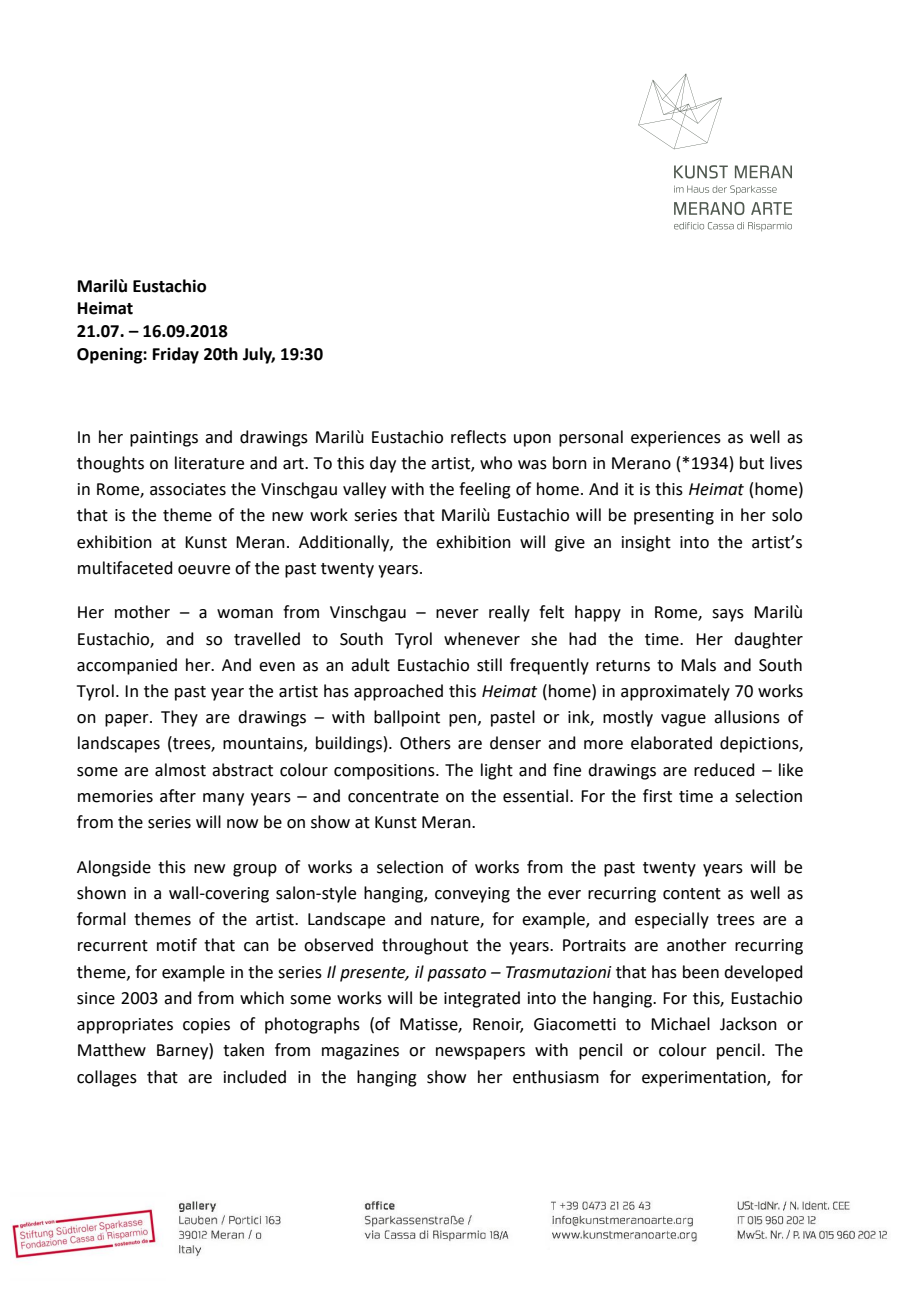  What do you see at coordinates (176, 355) in the screenshot?
I see `Friday` at bounding box center [176, 355].
